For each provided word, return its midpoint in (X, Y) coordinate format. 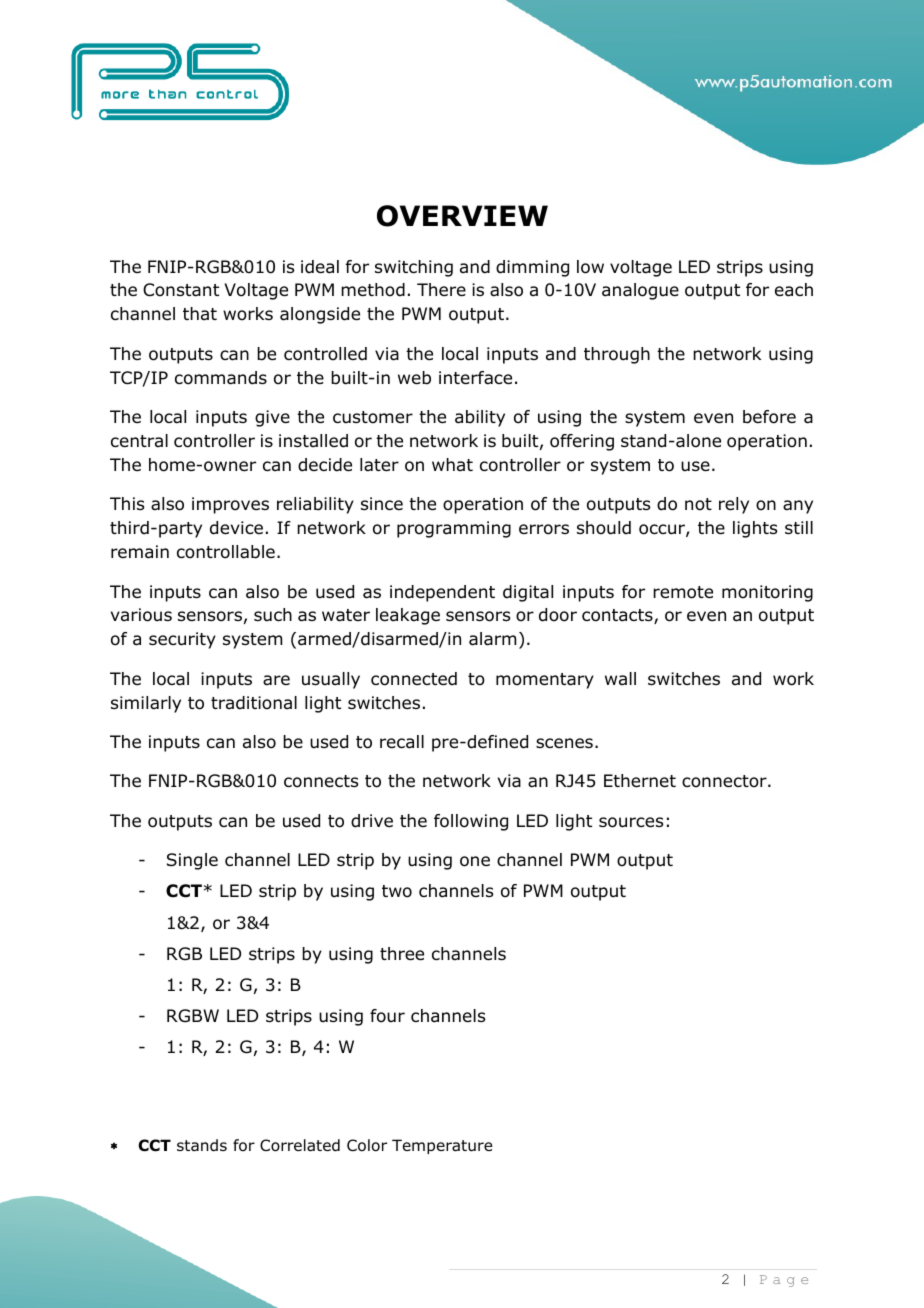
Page (784, 1281)
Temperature (442, 1146)
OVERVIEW (462, 216)
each (794, 290)
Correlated (300, 1145)
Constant (181, 290)
